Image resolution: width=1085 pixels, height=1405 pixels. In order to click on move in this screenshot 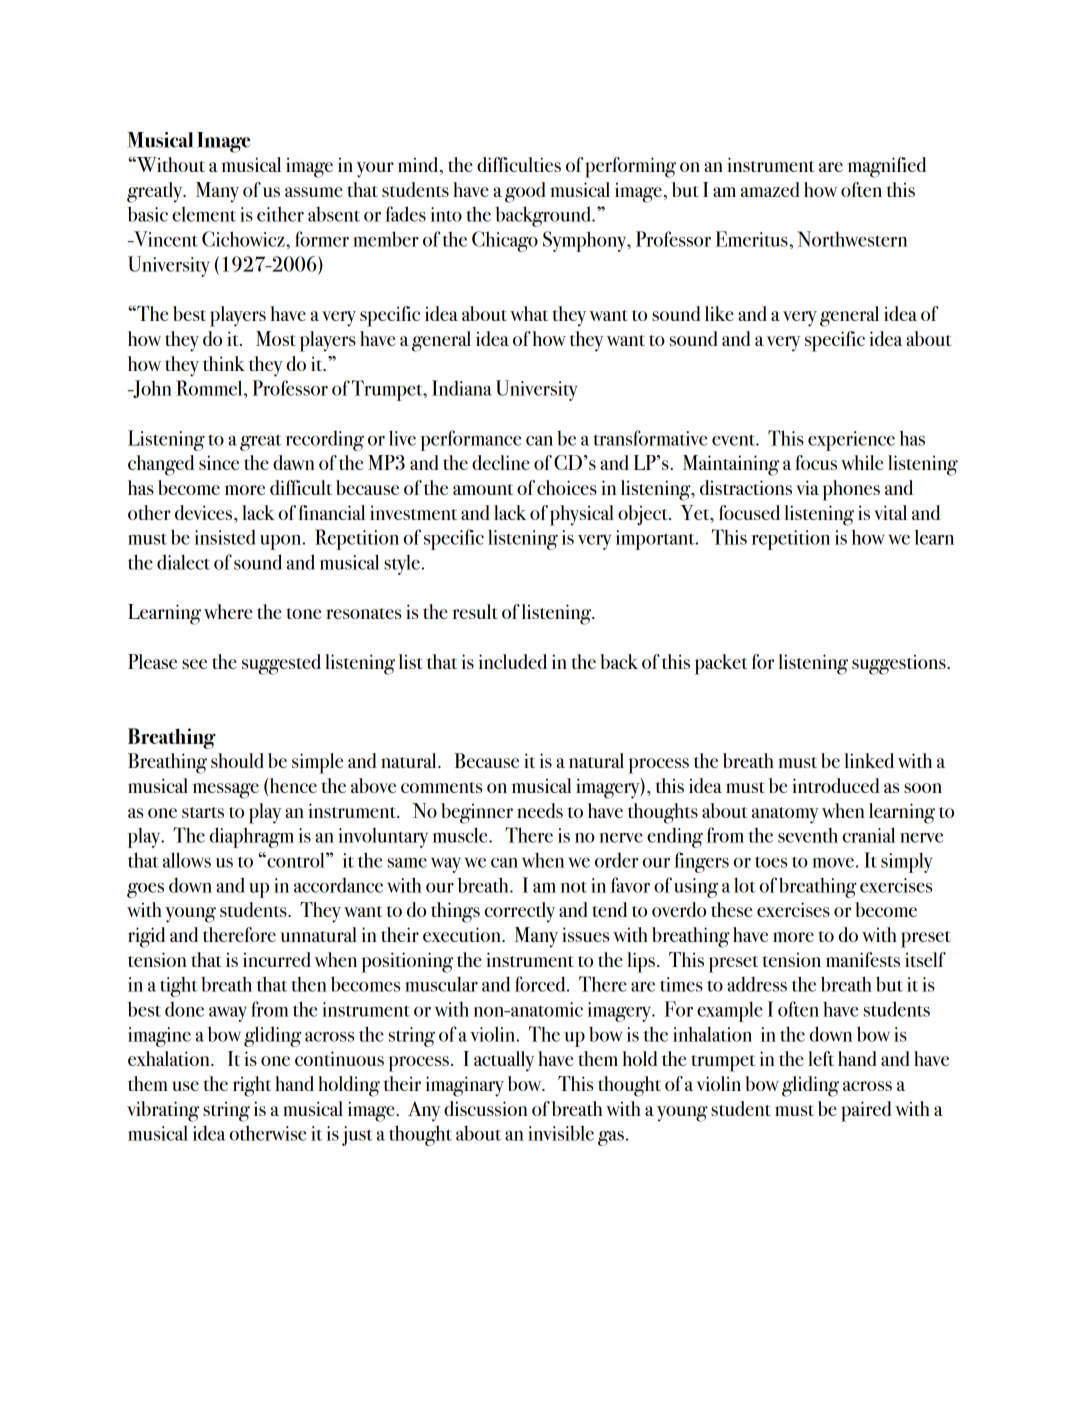, I will do `click(833, 863)`.
